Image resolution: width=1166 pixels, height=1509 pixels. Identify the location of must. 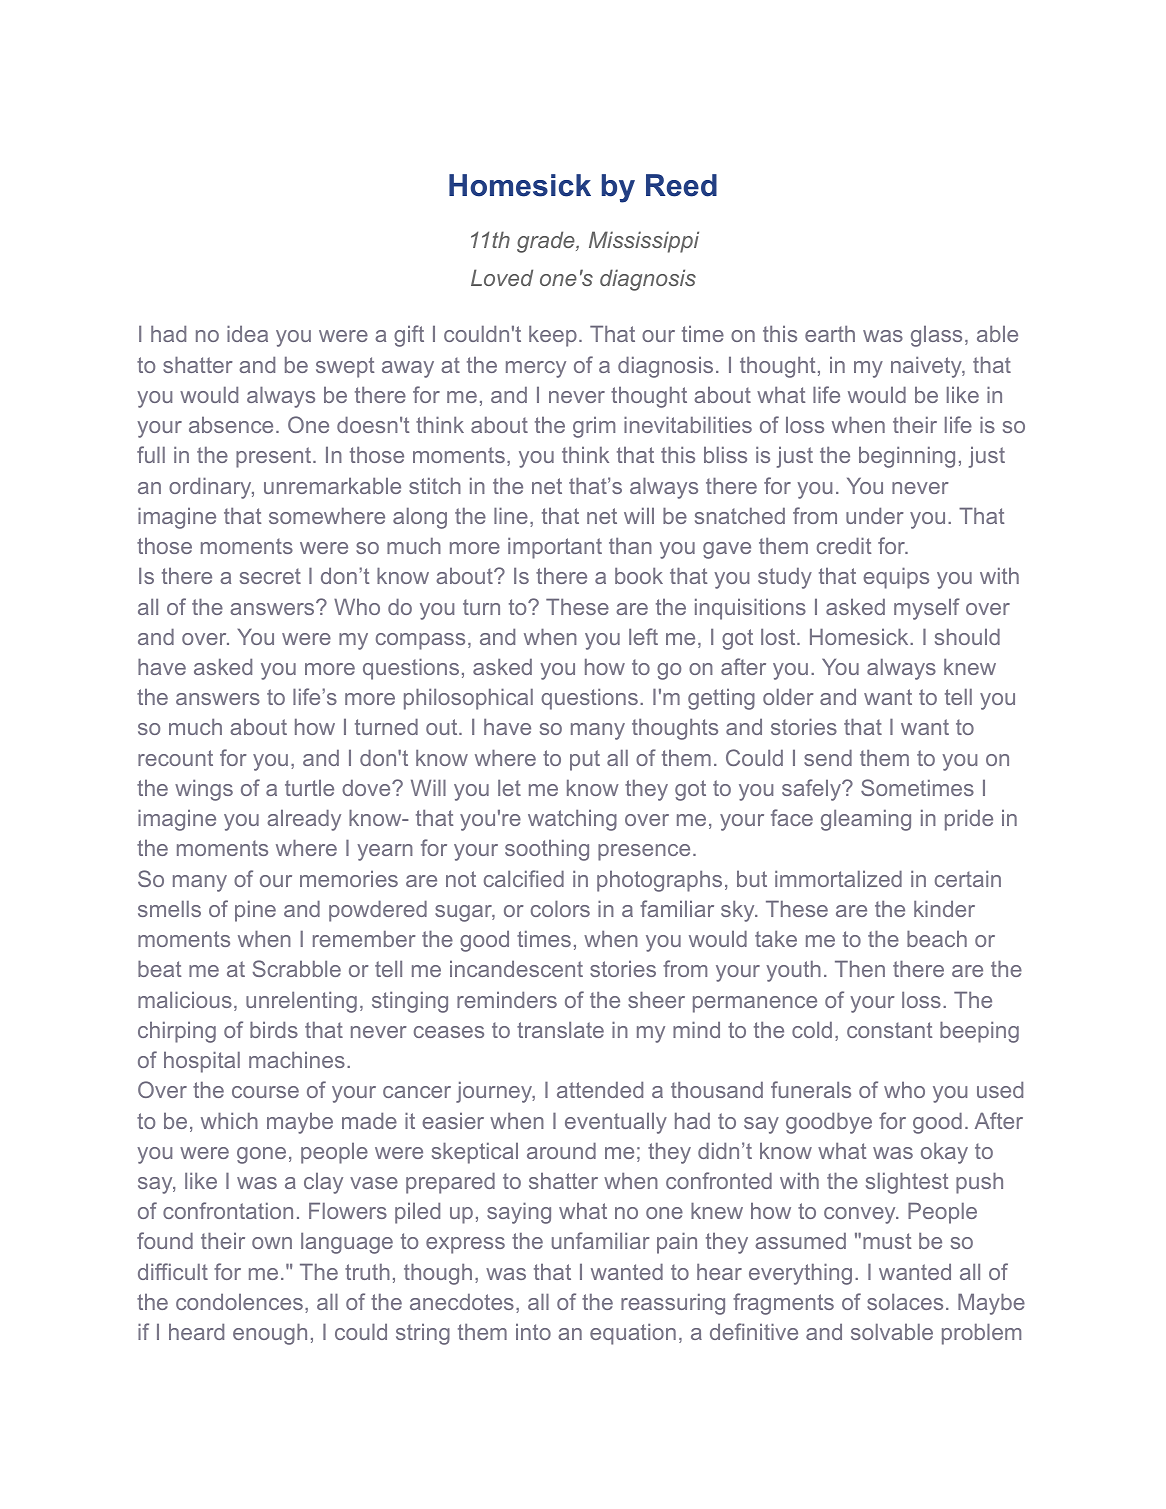
(887, 1241).
